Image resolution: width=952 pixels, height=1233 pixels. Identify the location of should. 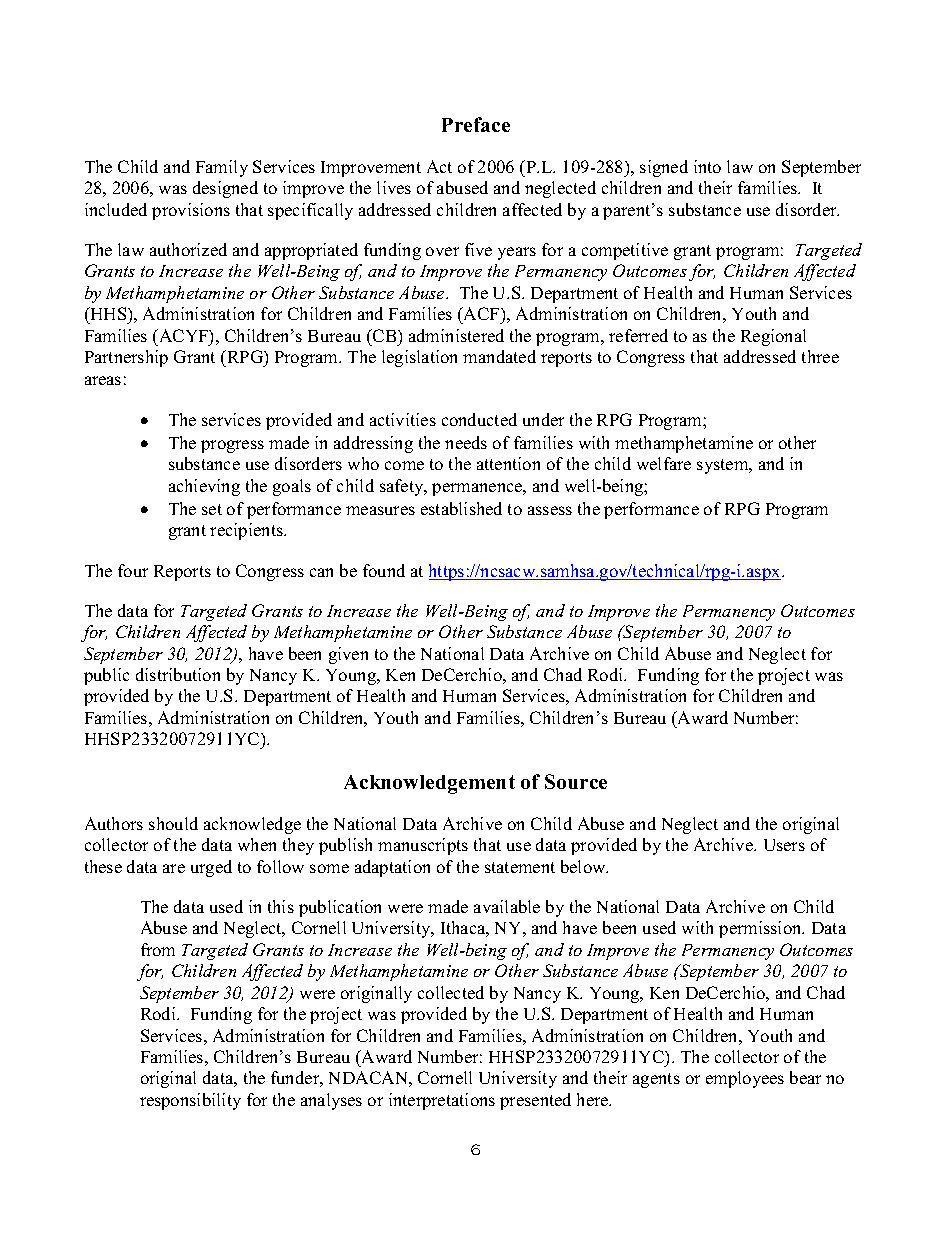
(173, 823).
